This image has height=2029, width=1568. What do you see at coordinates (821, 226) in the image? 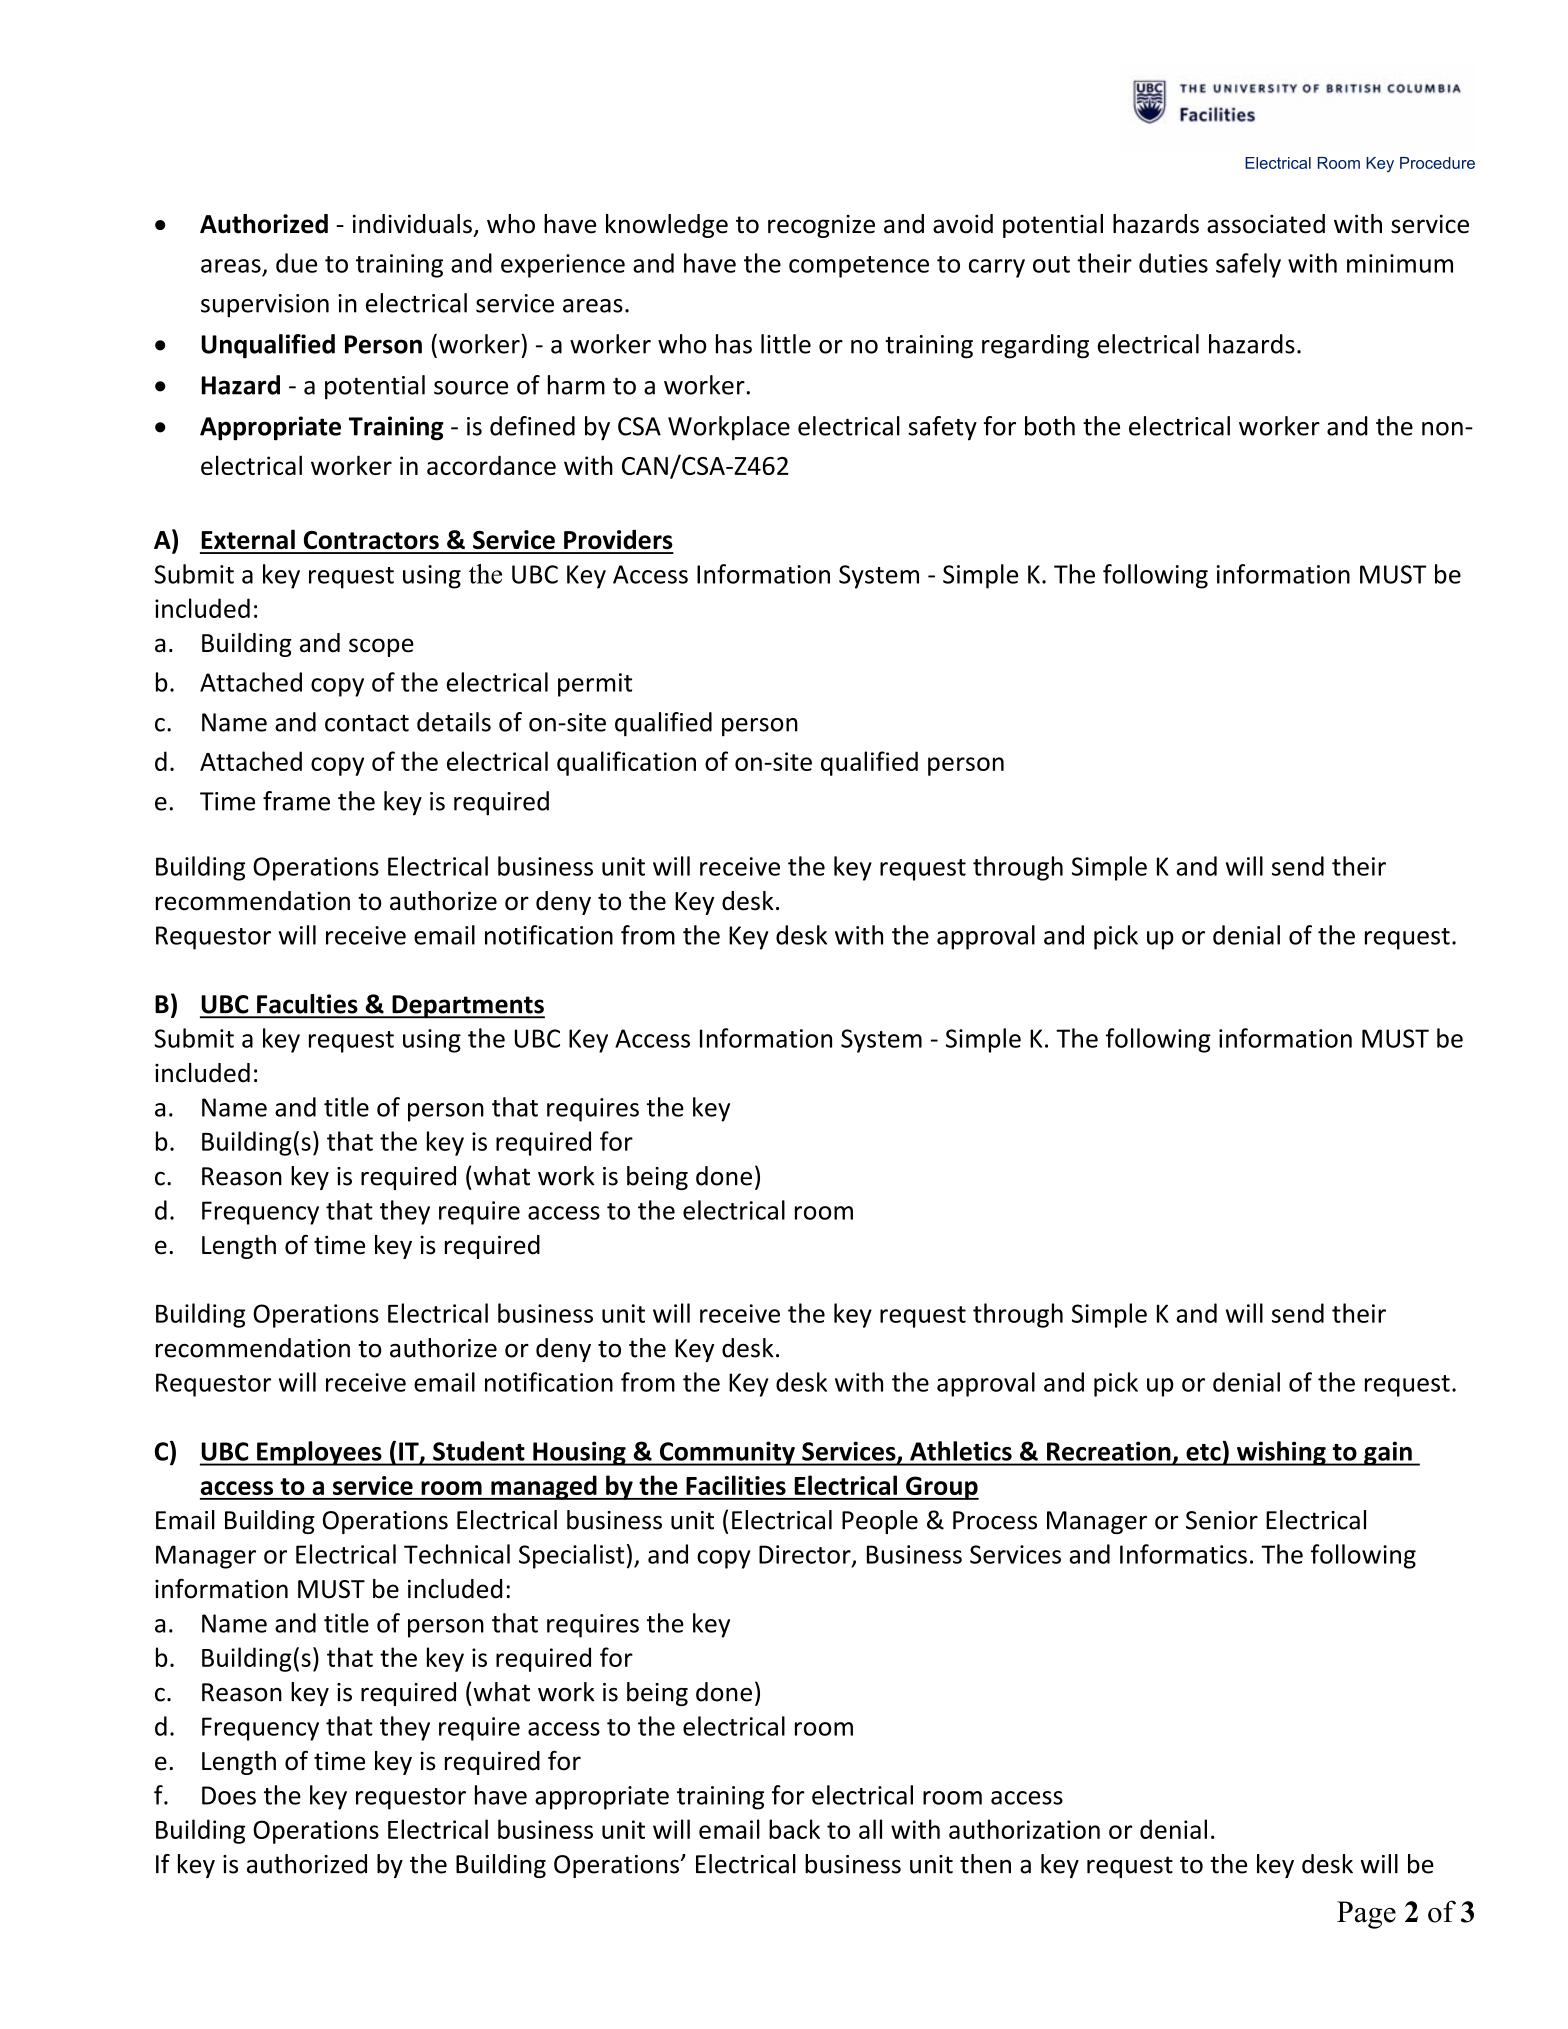
I see `recognize` at bounding box center [821, 226].
